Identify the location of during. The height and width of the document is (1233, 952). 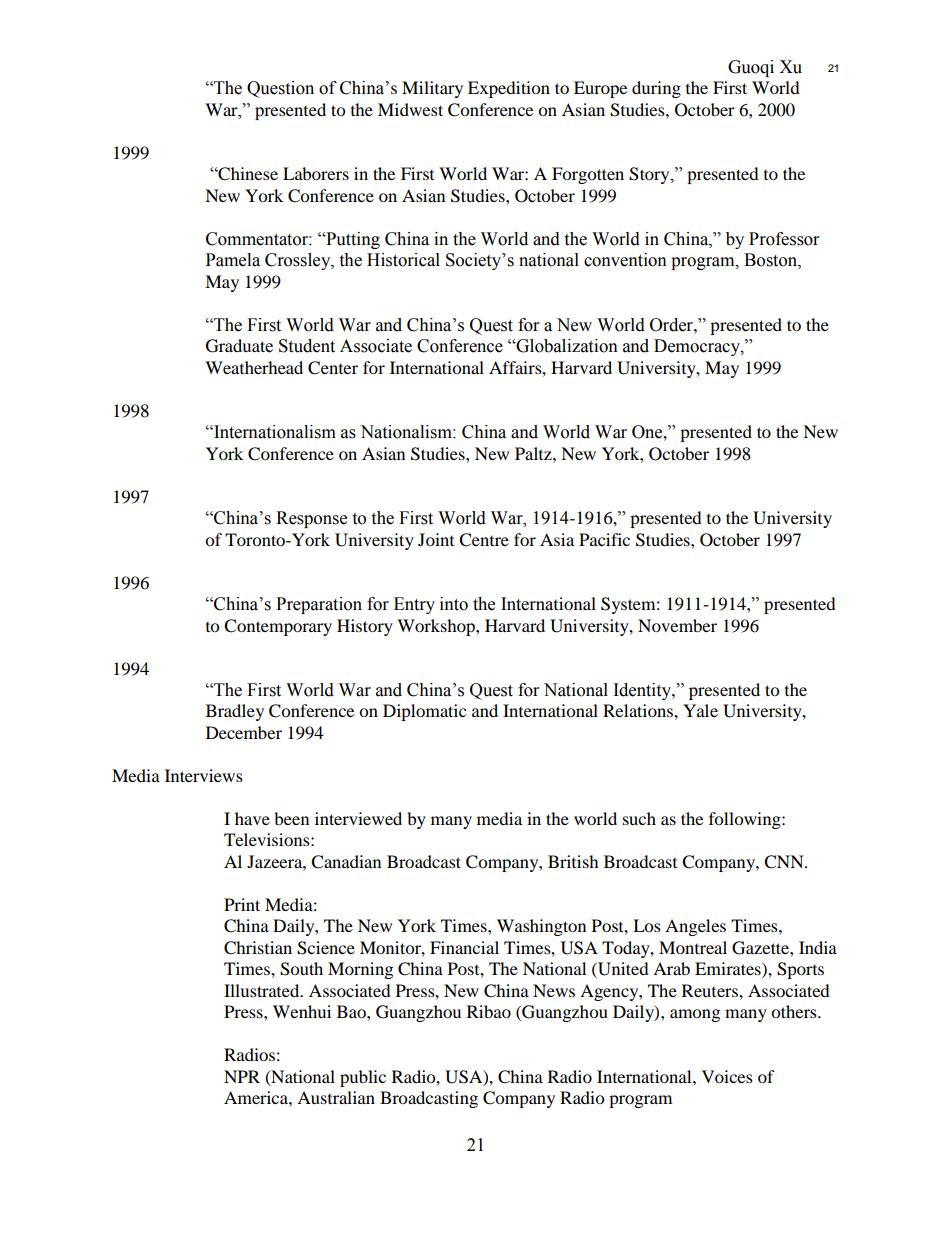
(656, 89).
